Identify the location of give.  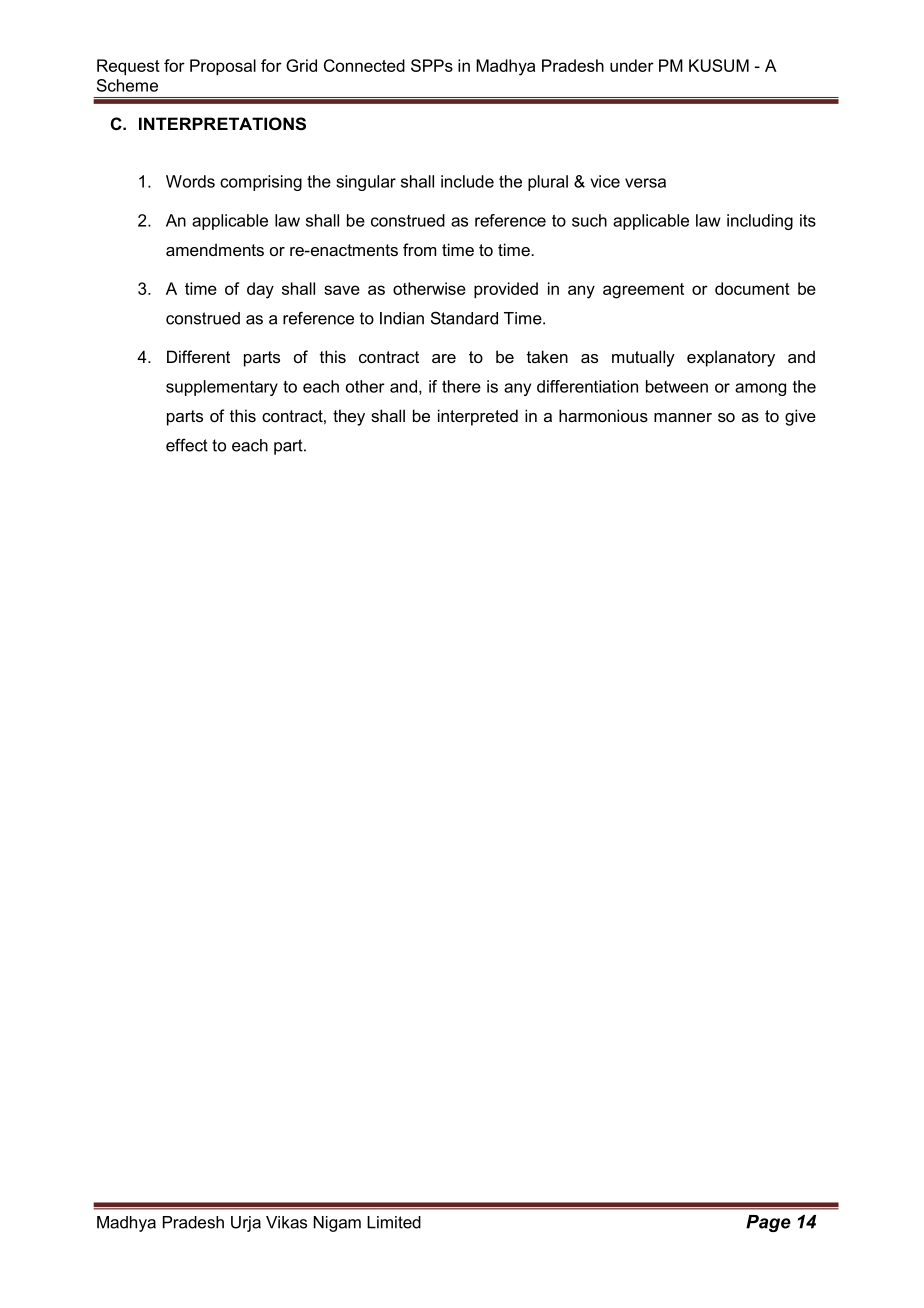
(800, 417).
